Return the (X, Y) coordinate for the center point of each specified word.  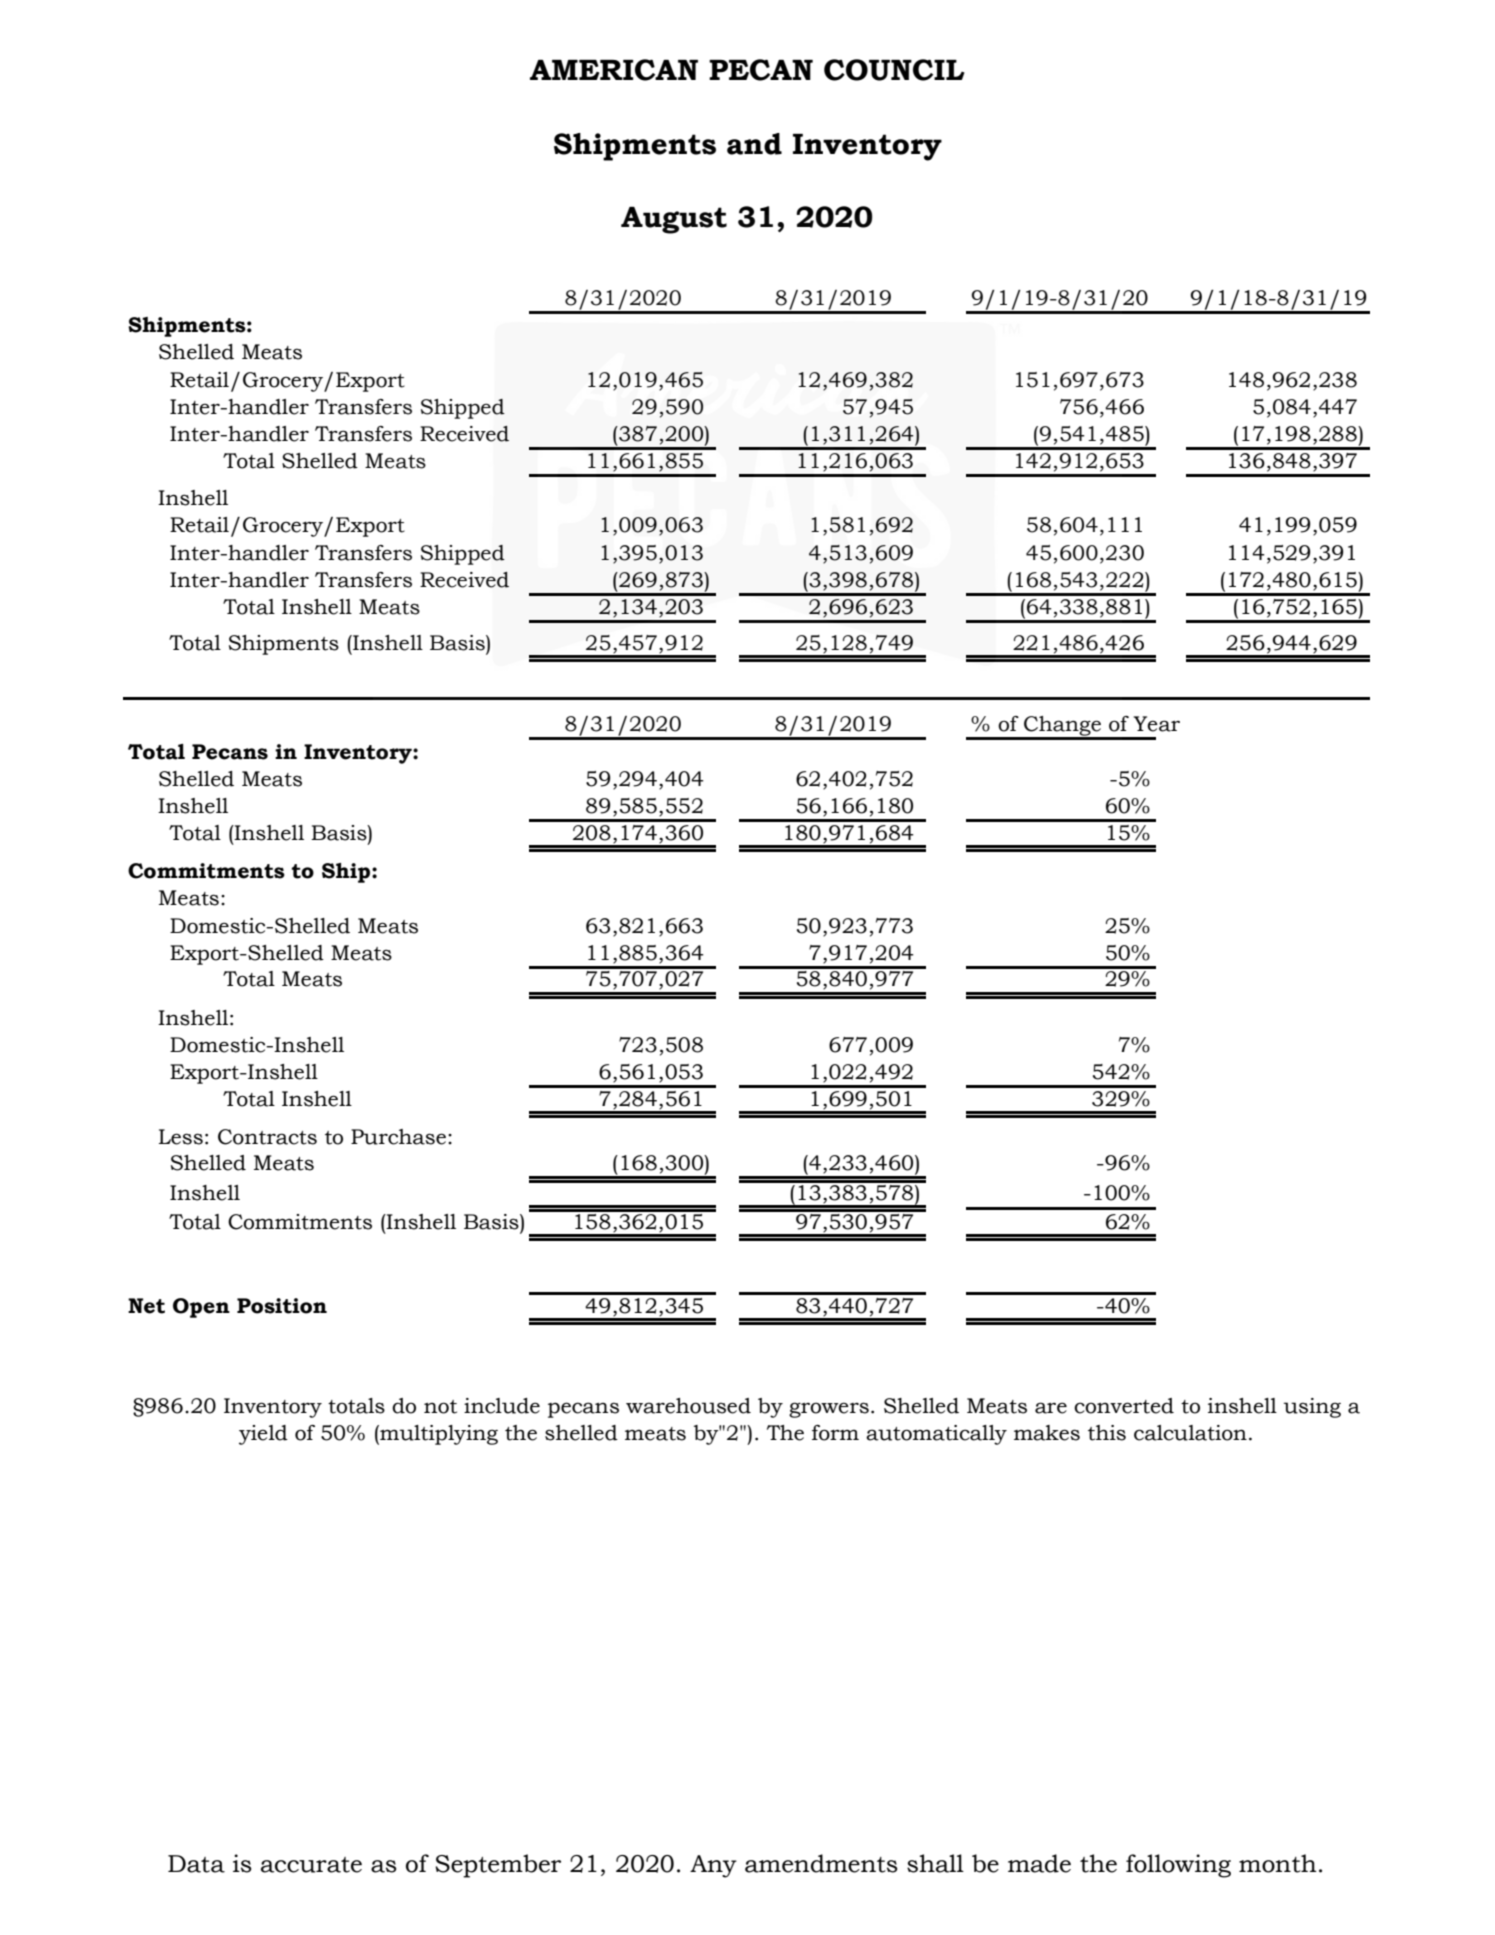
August (674, 220)
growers (829, 1410)
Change (1062, 727)
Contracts (267, 1137)
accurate (311, 1865)
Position (282, 1306)
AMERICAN (614, 70)
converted (1124, 1406)
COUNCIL (894, 70)
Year (1157, 724)
